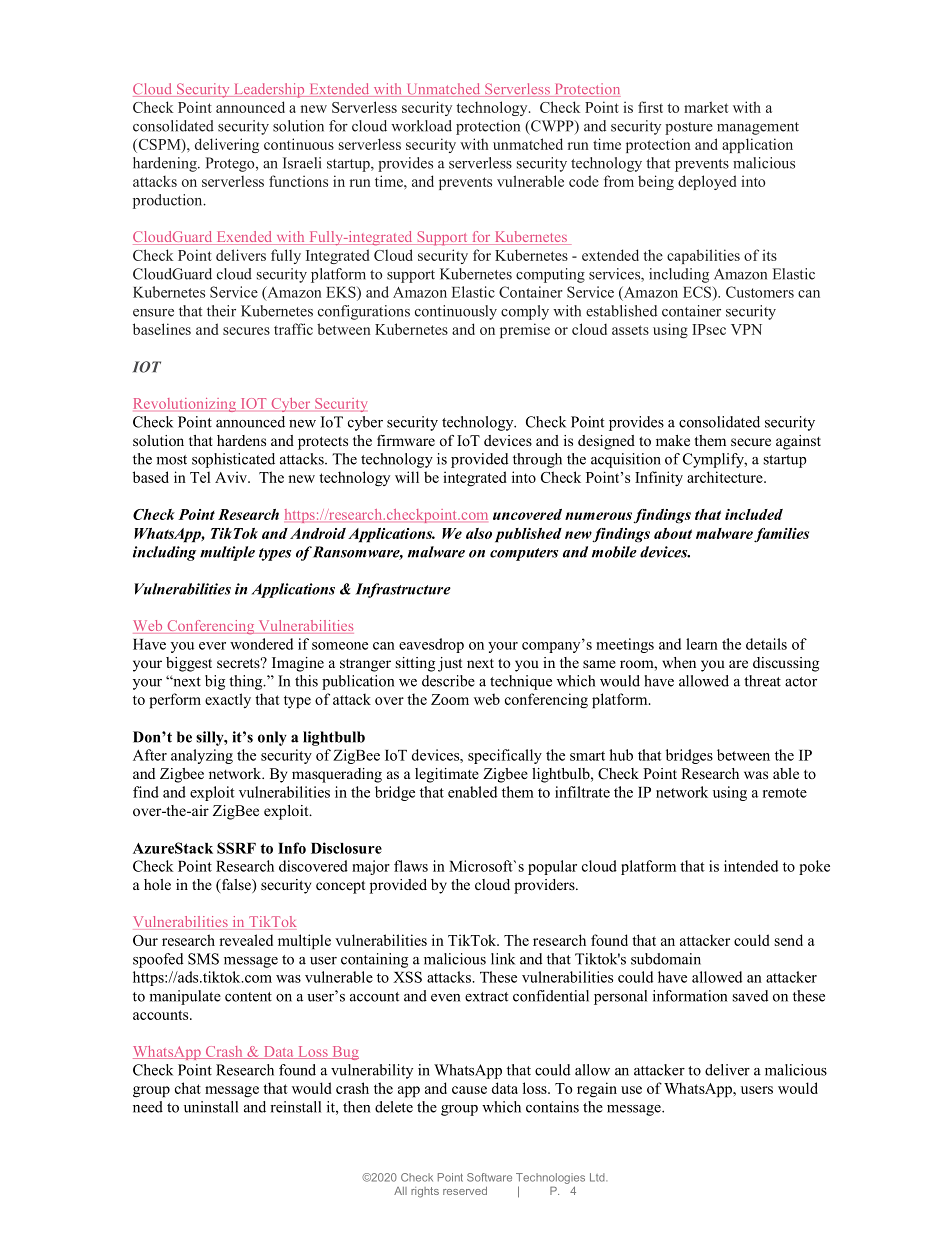 Image resolution: width=952 pixels, height=1233 pixels. Describe the element at coordinates (202, 756) in the screenshot. I see `analyzing` at that location.
